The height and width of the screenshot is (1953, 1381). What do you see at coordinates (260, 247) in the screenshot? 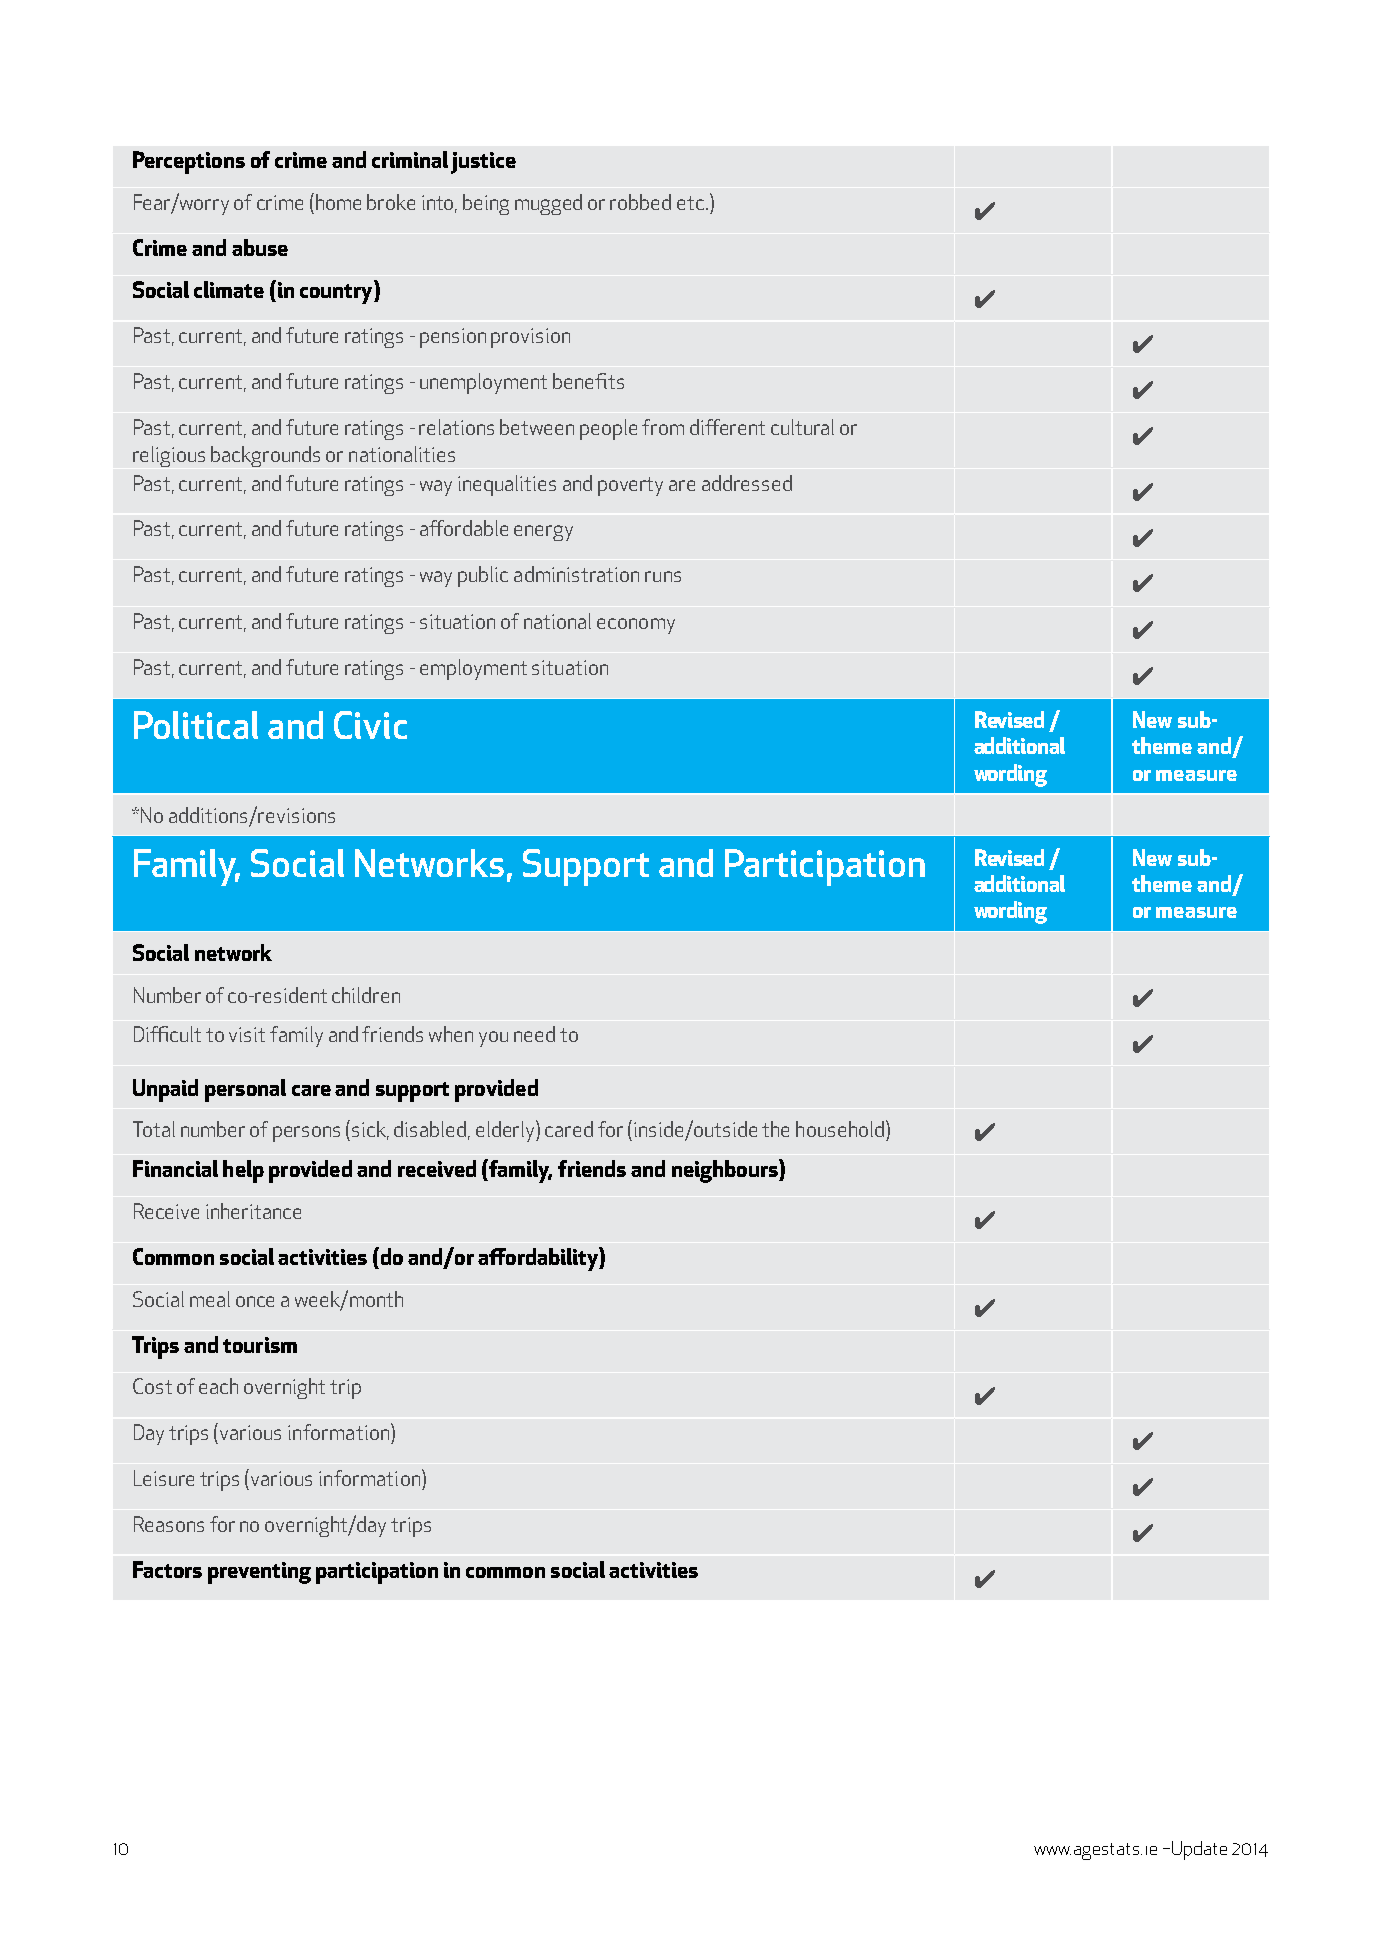
I see `abuse` at bounding box center [260, 247].
